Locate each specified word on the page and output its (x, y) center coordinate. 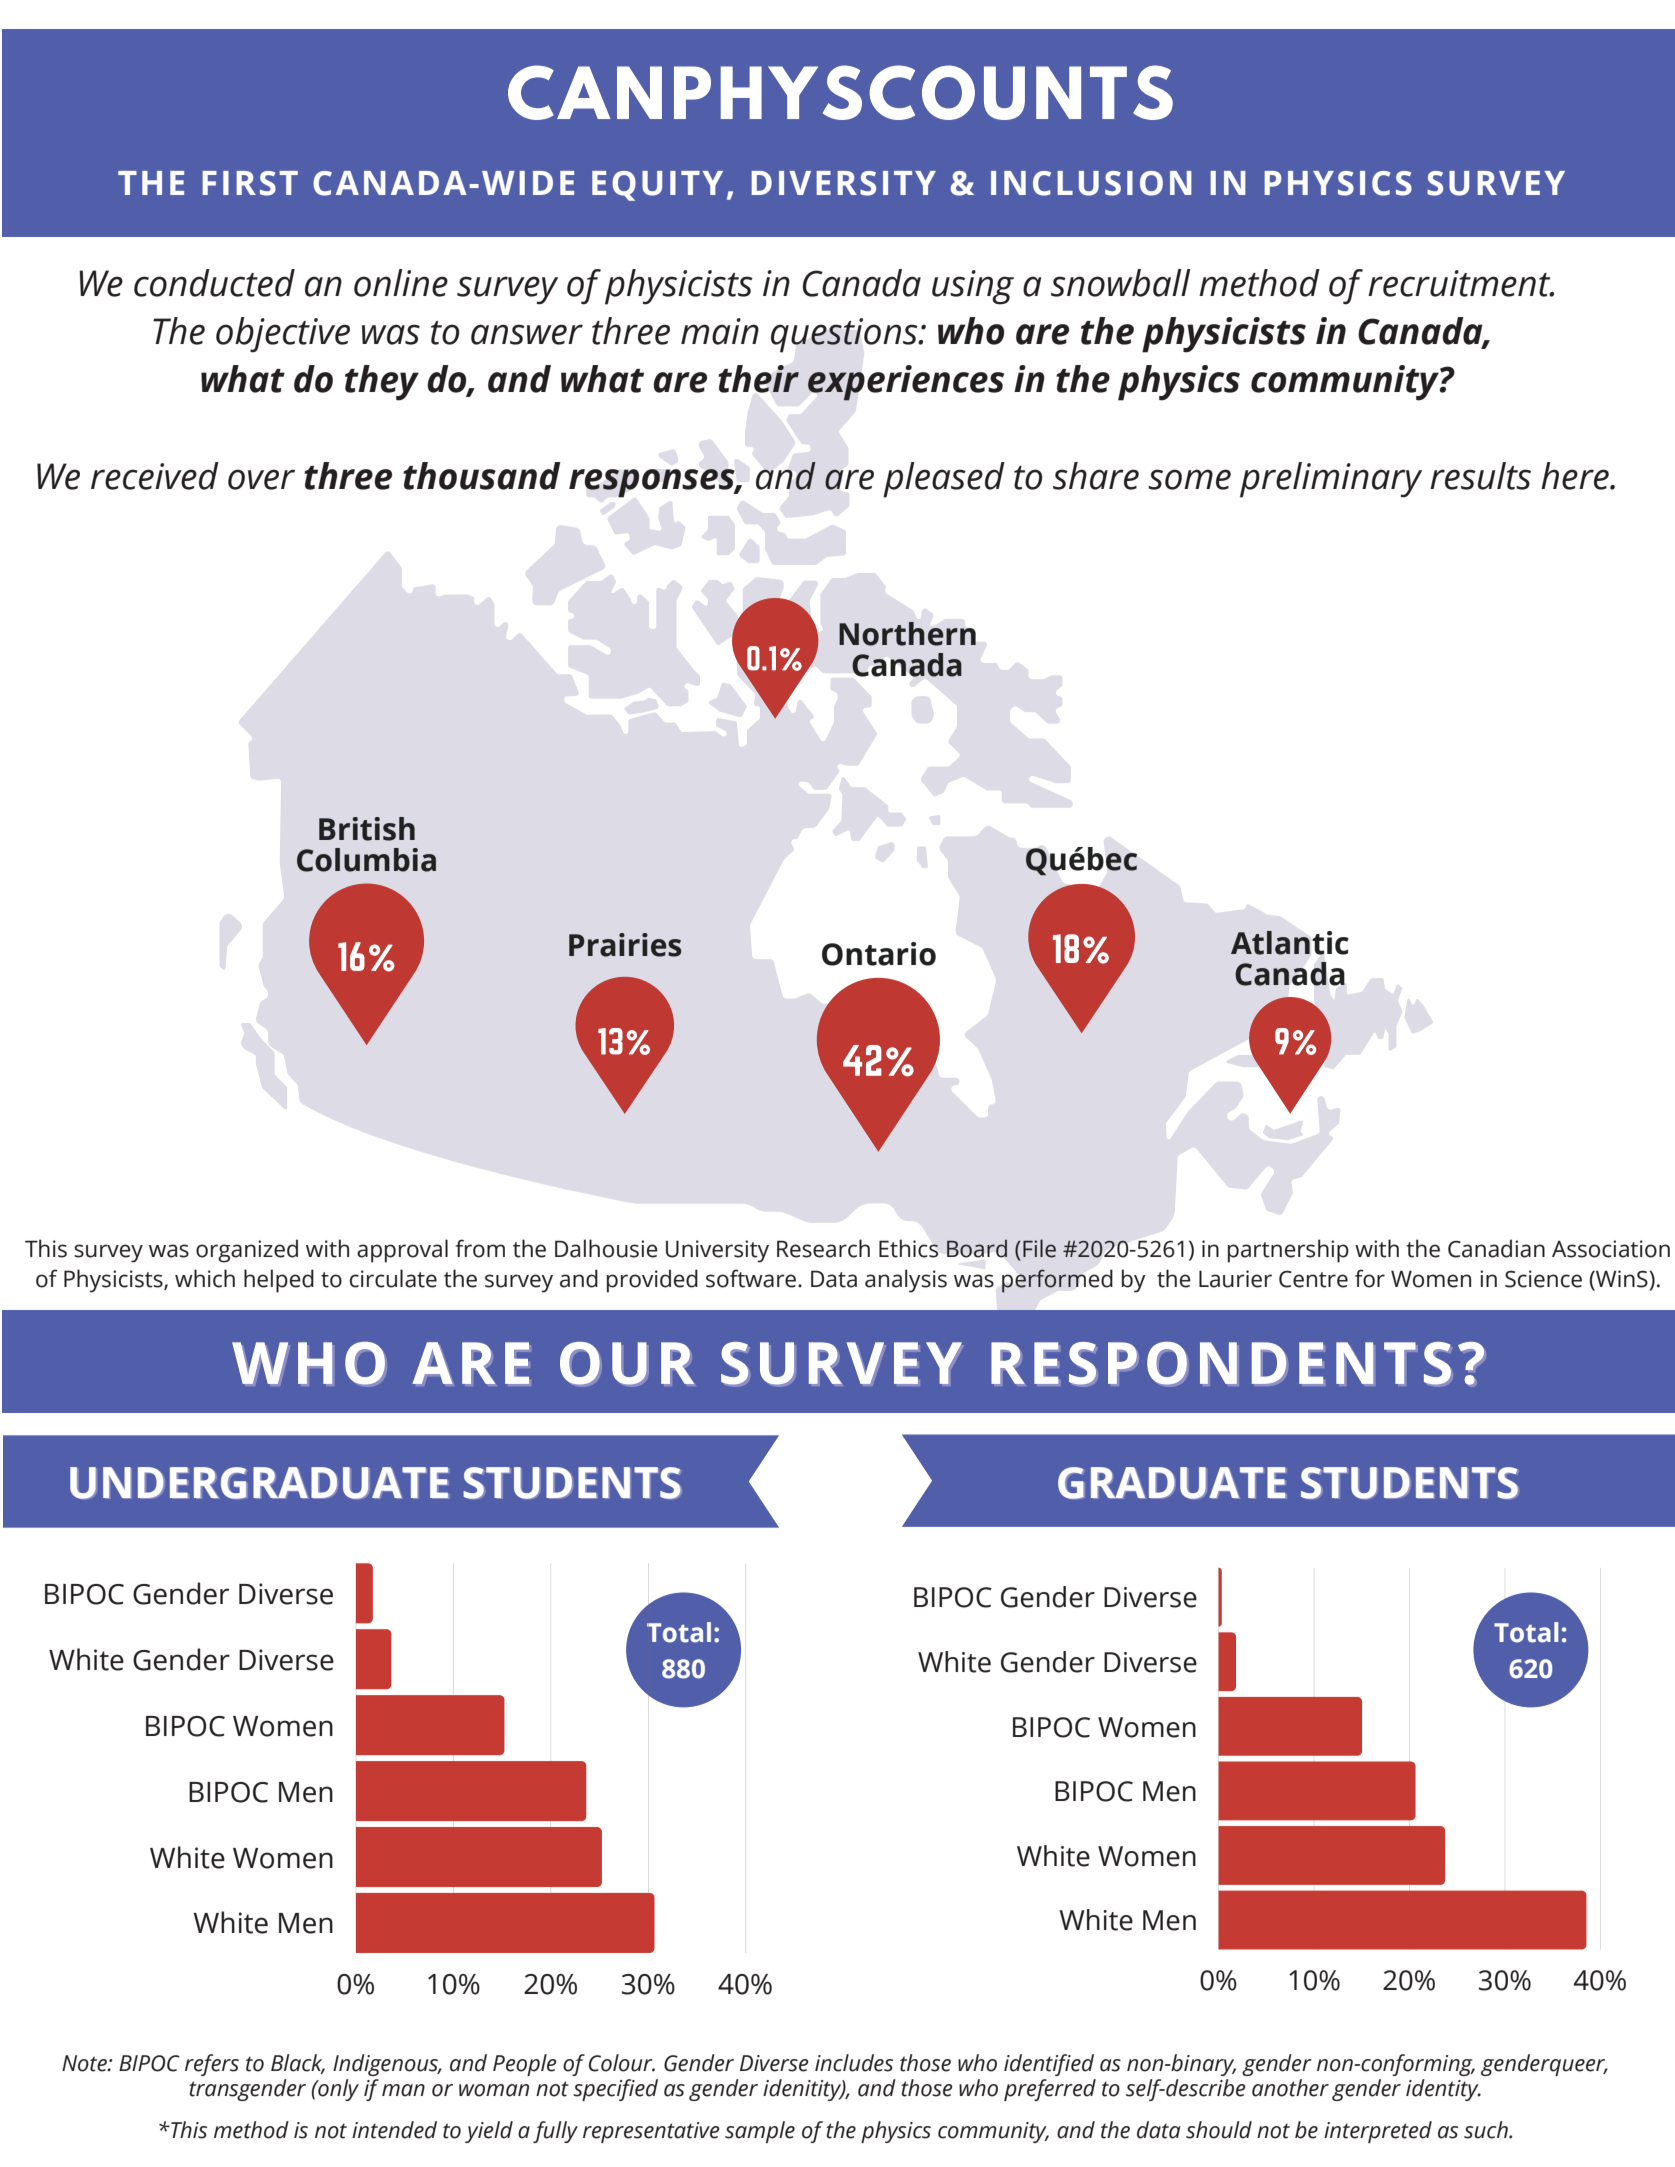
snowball (1121, 283)
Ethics (908, 1248)
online (401, 283)
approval (402, 1251)
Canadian (1496, 1248)
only (337, 2090)
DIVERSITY (843, 183)
